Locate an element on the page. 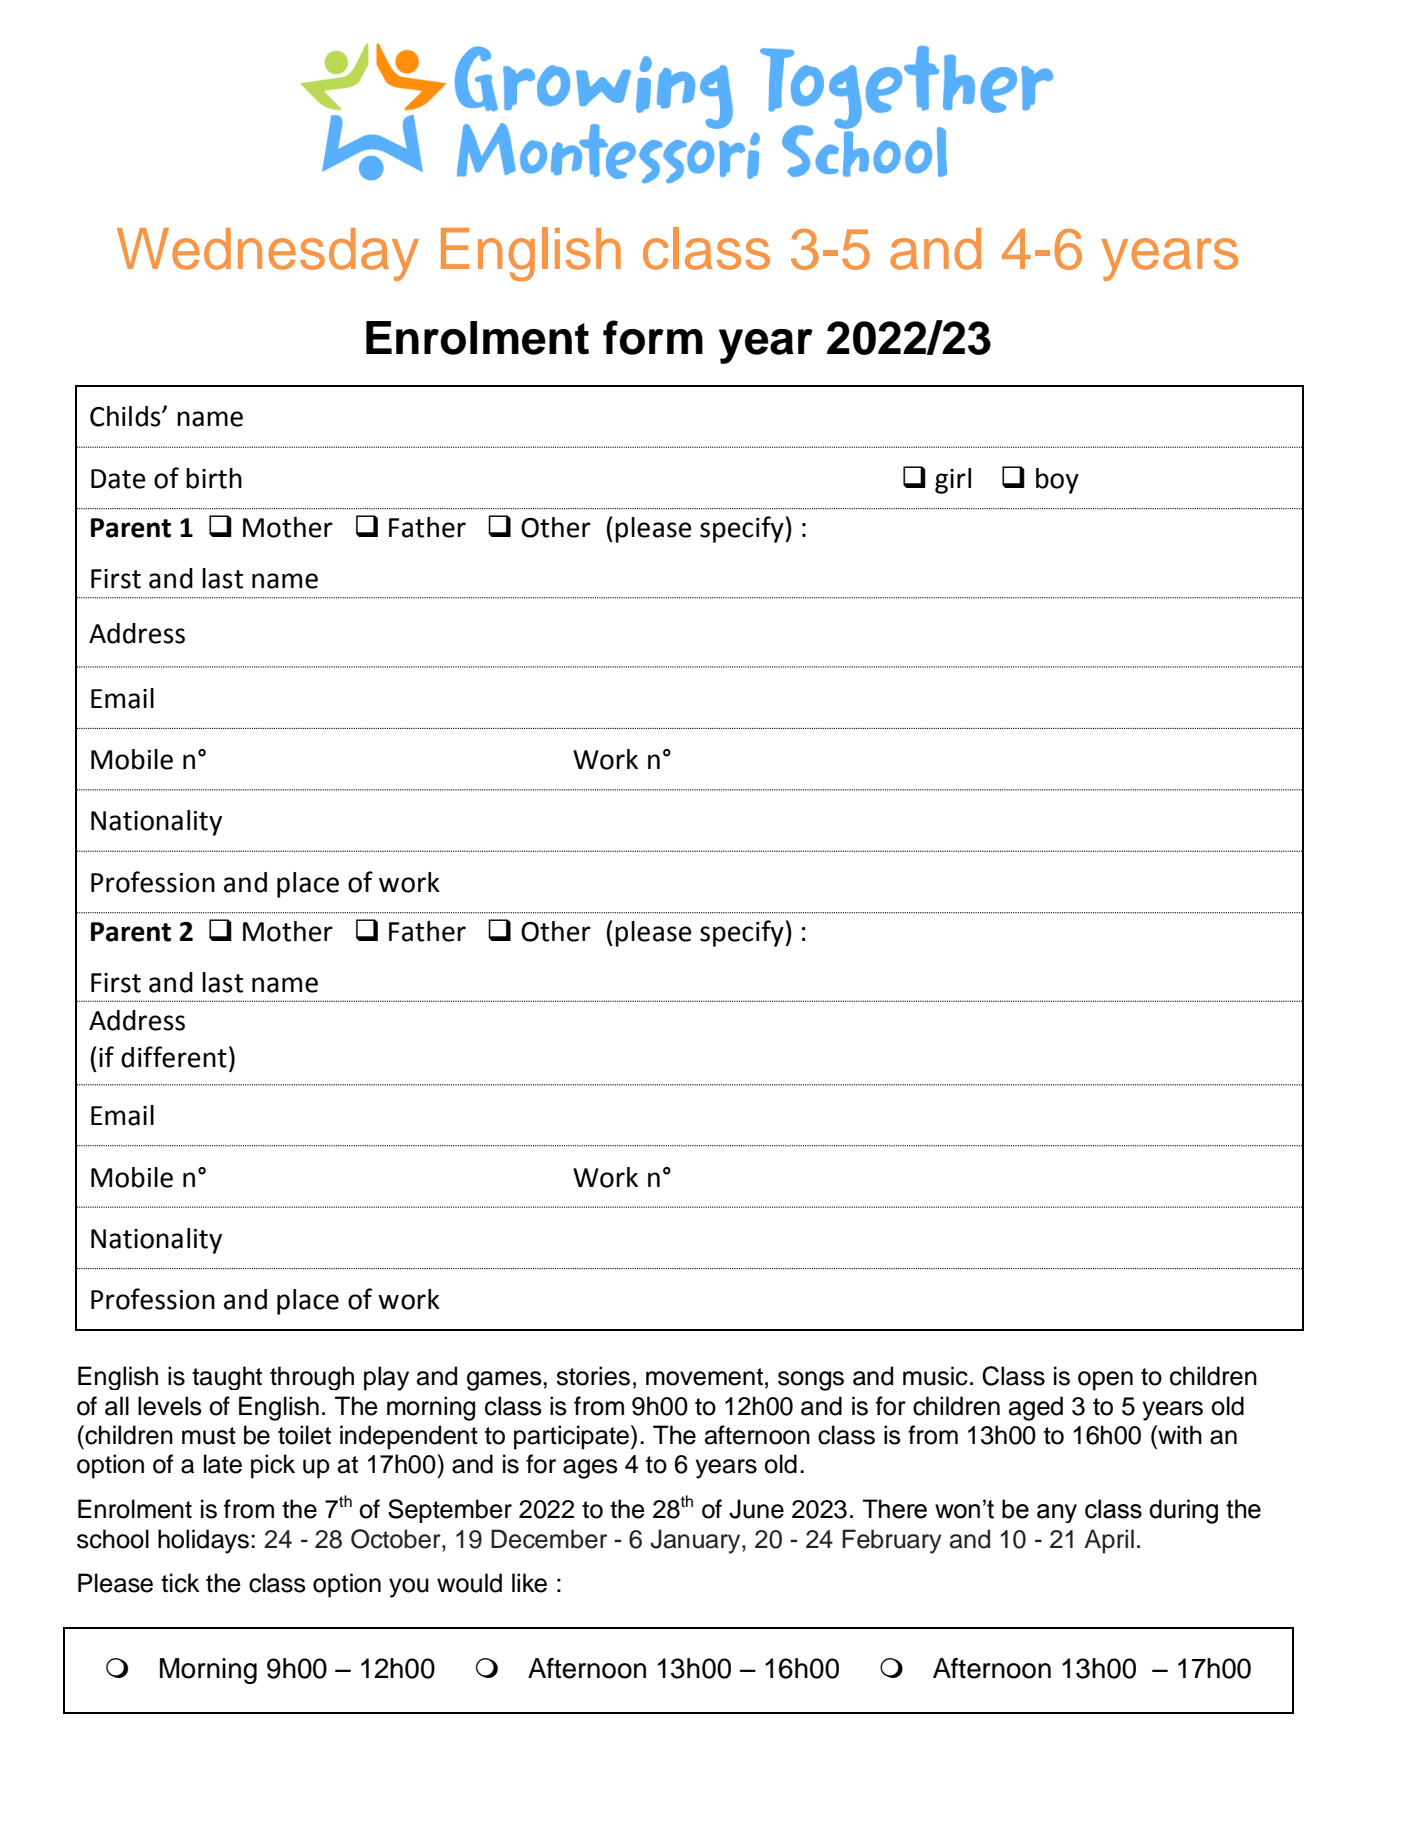 This image has height=1826, width=1411. January is located at coordinates (696, 1541).
